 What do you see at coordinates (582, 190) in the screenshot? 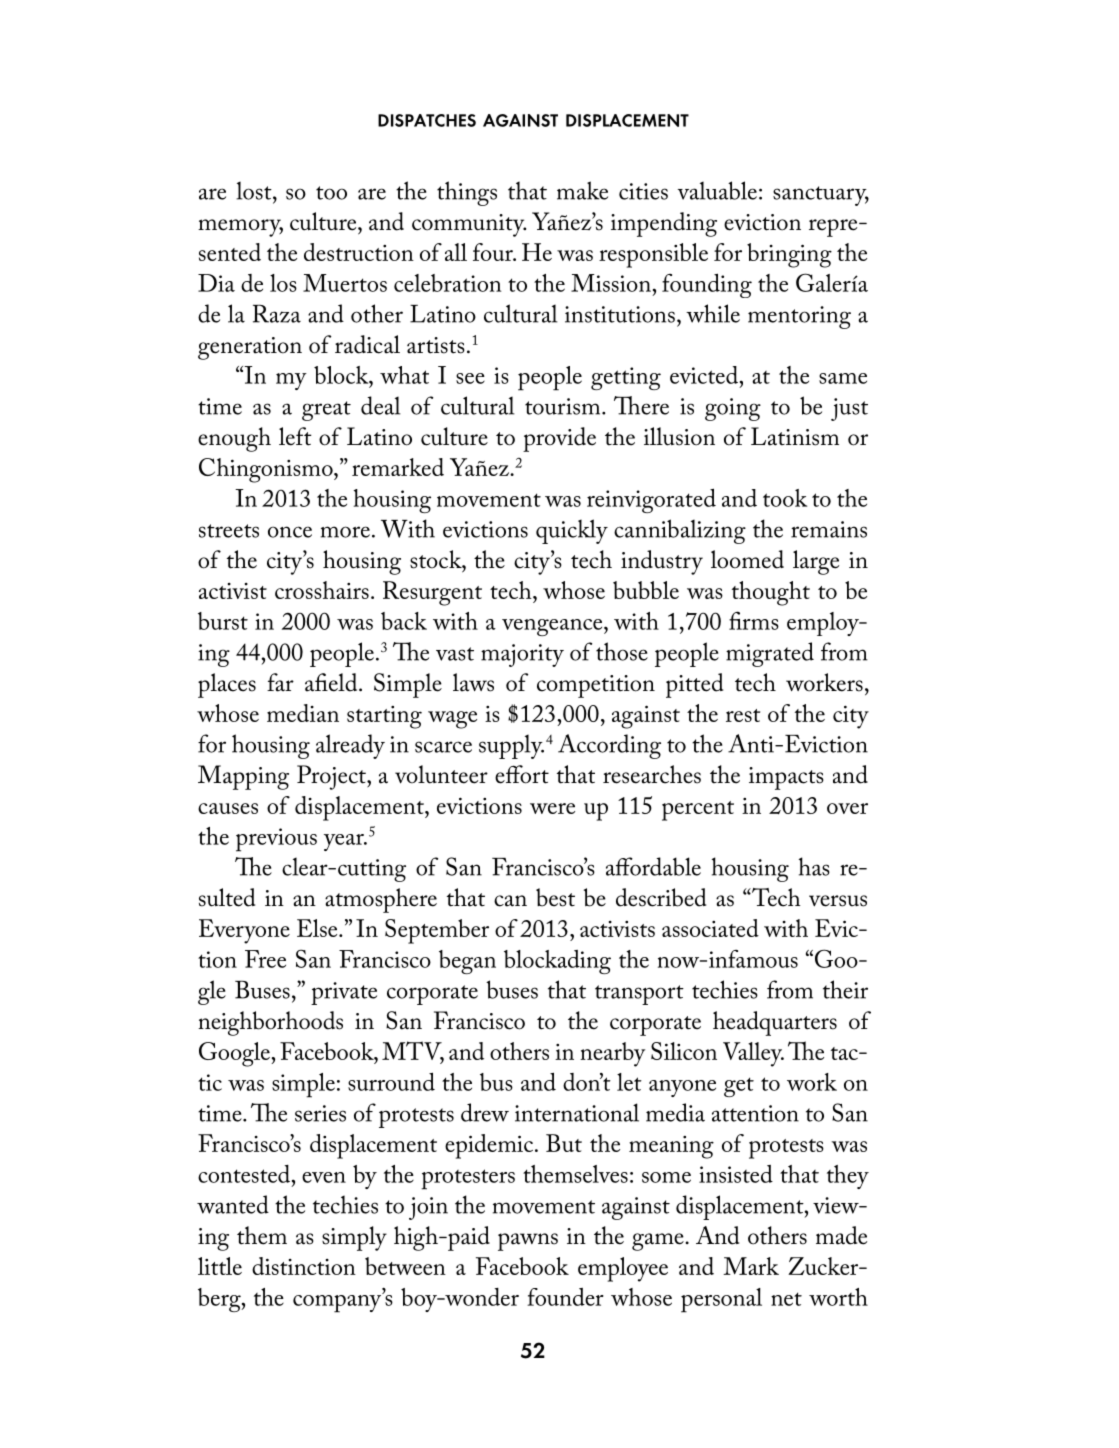
I see `make` at bounding box center [582, 190].
